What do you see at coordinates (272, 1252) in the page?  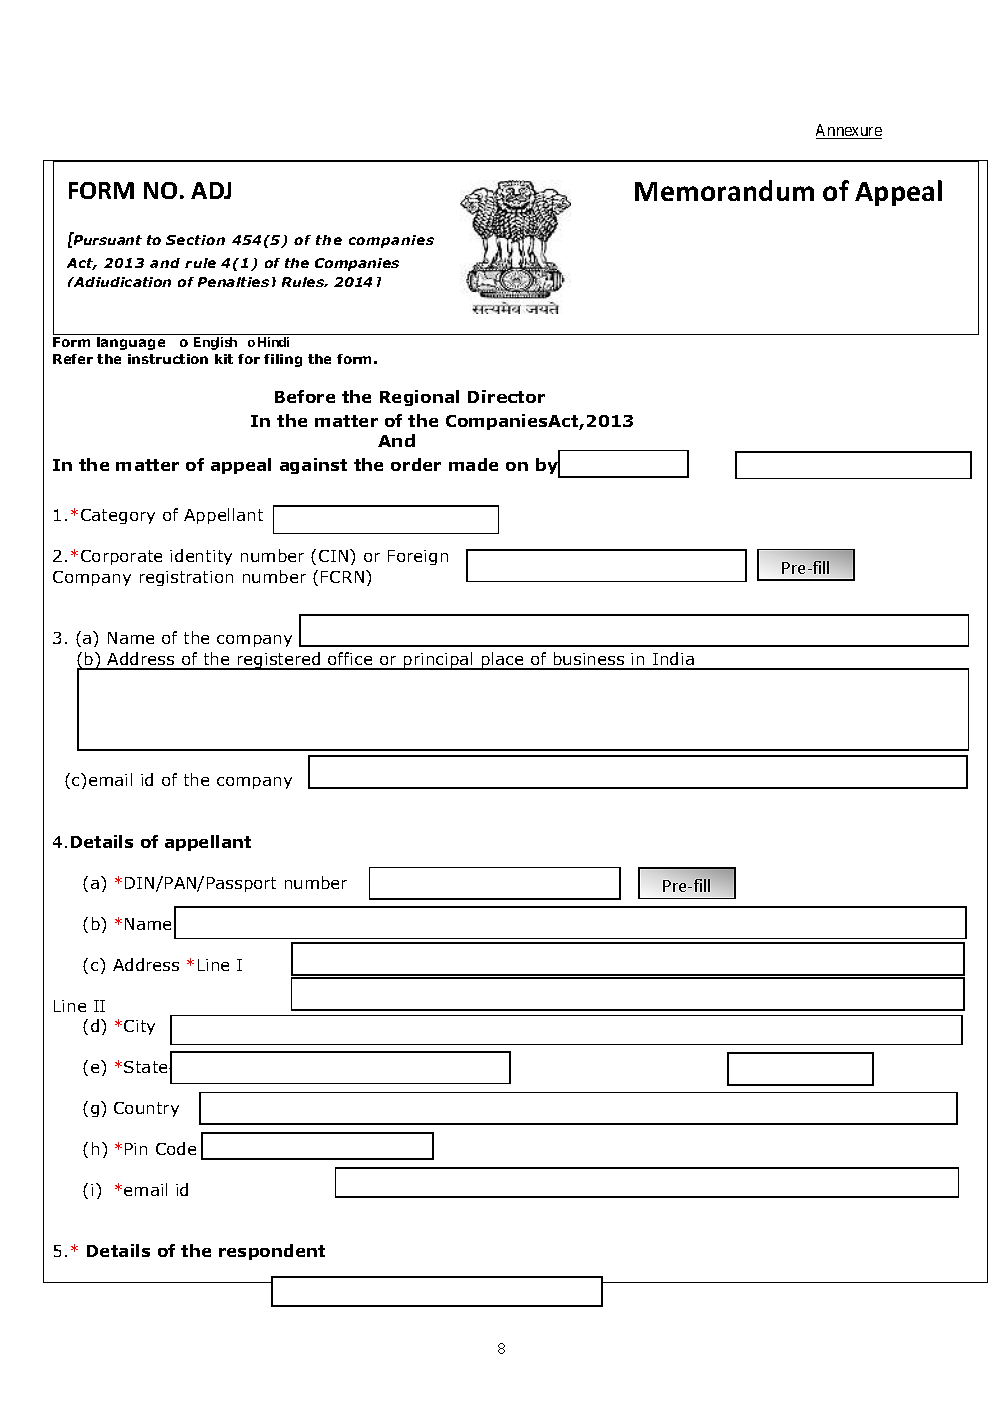 I see `respondent` at bounding box center [272, 1252].
